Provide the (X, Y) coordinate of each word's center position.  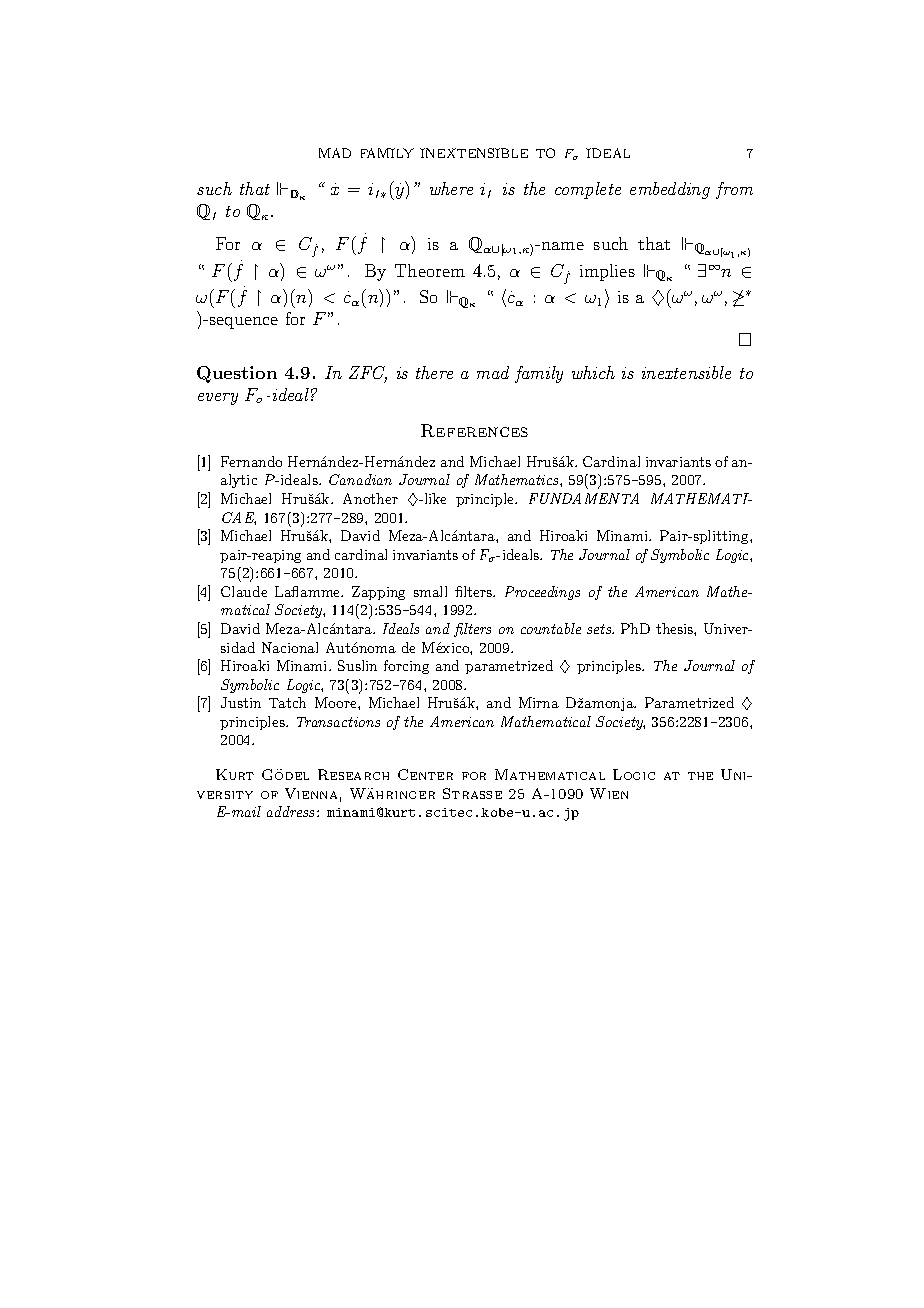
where (451, 188)
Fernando (251, 461)
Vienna (311, 793)
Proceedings (542, 593)
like (434, 498)
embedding (670, 190)
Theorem (430, 270)
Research (353, 774)
